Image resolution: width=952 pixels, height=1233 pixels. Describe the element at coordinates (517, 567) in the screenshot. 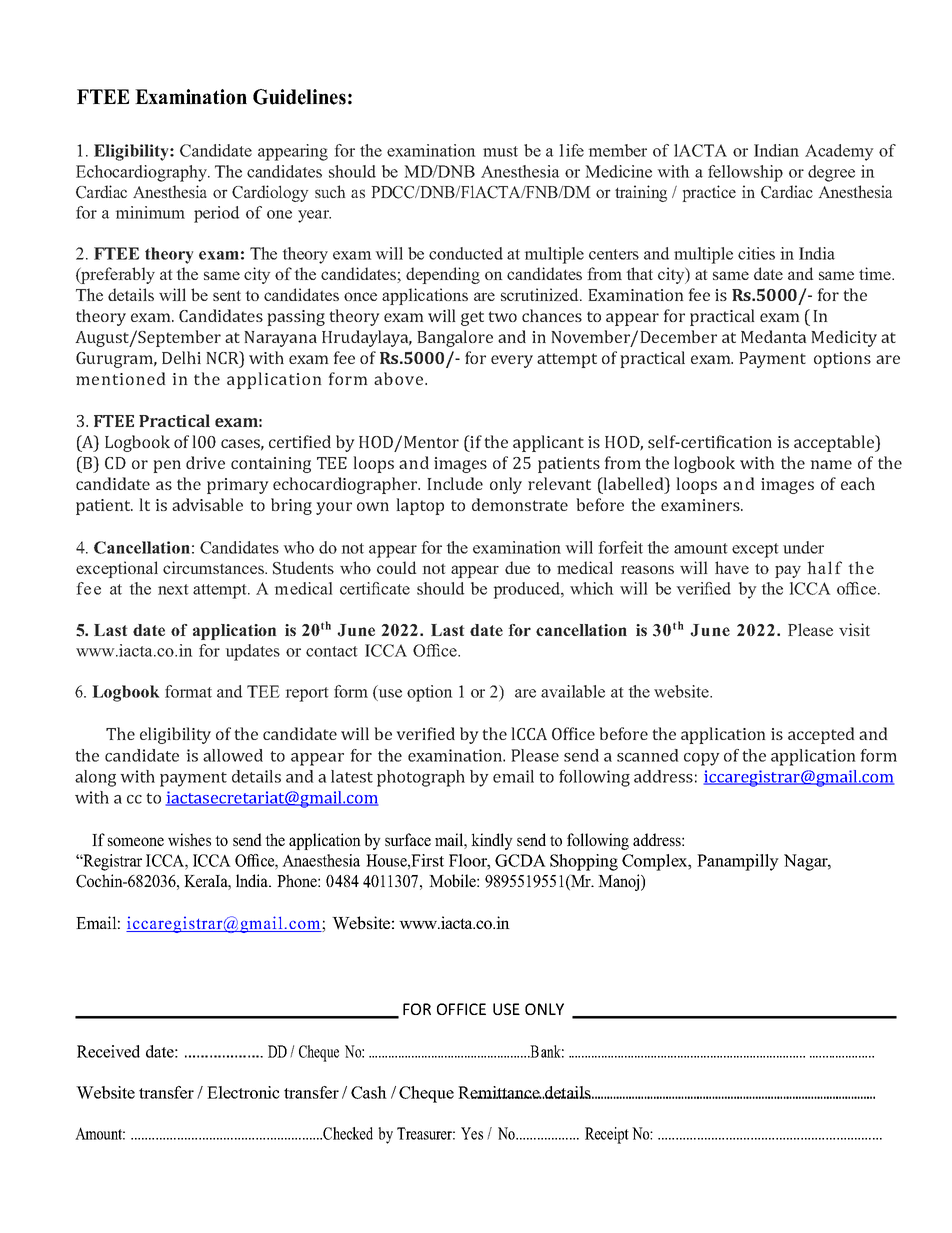

I see `due` at that location.
